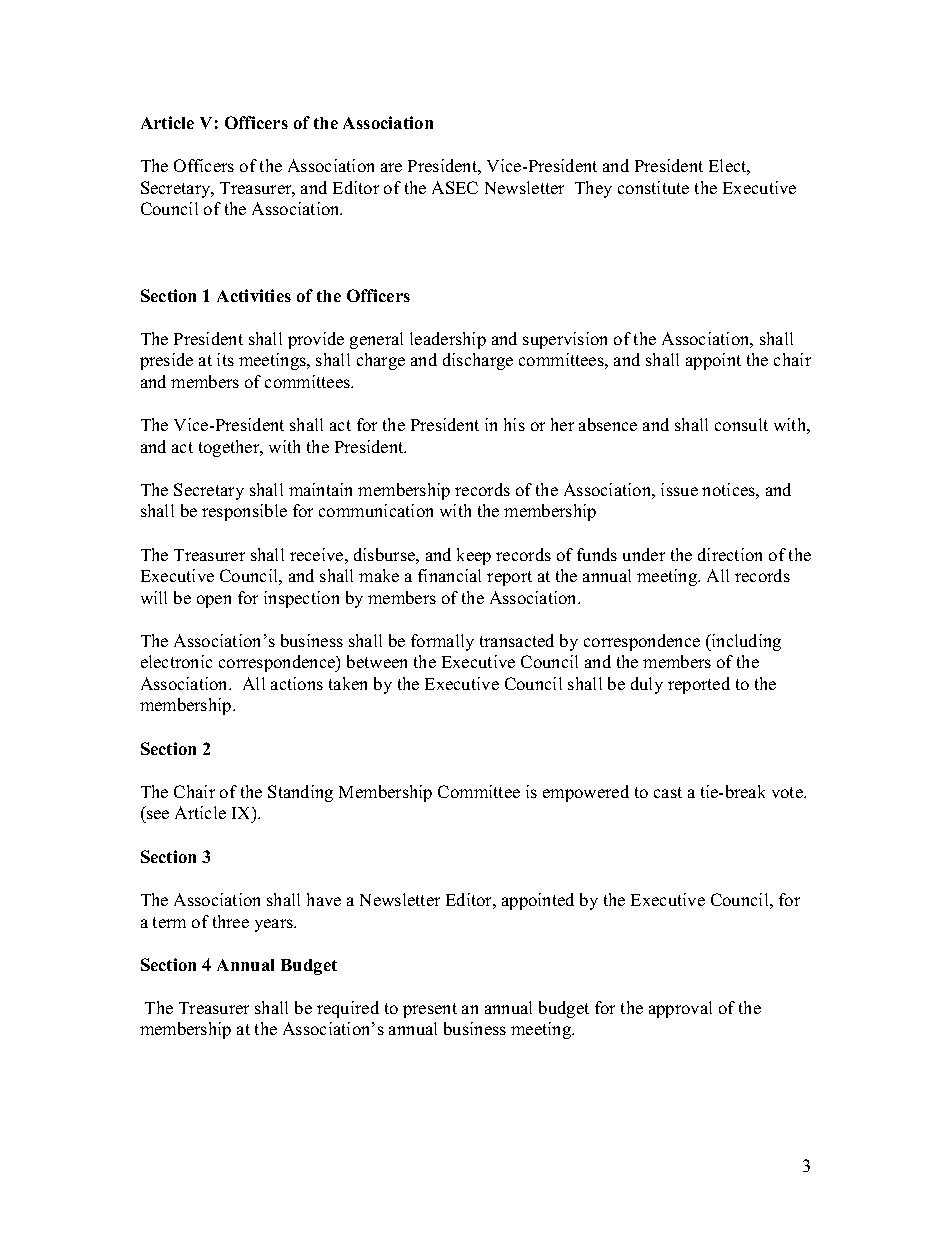  I want to click on financial, so click(449, 575).
